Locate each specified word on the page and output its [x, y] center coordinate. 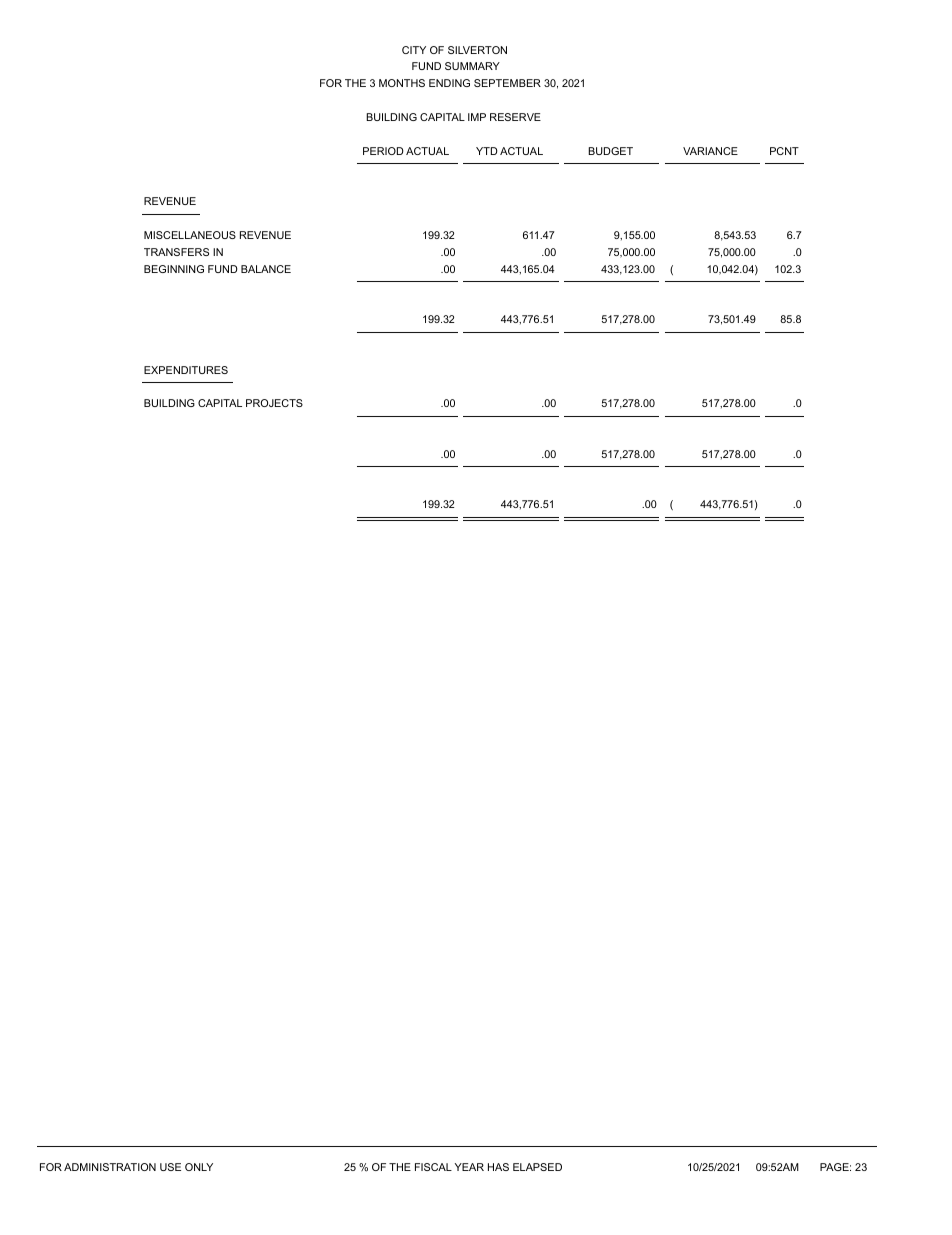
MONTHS [402, 83]
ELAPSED [537, 1167]
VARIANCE [710, 151]
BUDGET [610, 151]
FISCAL [433, 1167]
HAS [498, 1167]
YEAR [469, 1167]
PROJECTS [274, 403]
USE [170, 1167]
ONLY [199, 1167]
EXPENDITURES [186, 370]
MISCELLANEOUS [190, 235]
